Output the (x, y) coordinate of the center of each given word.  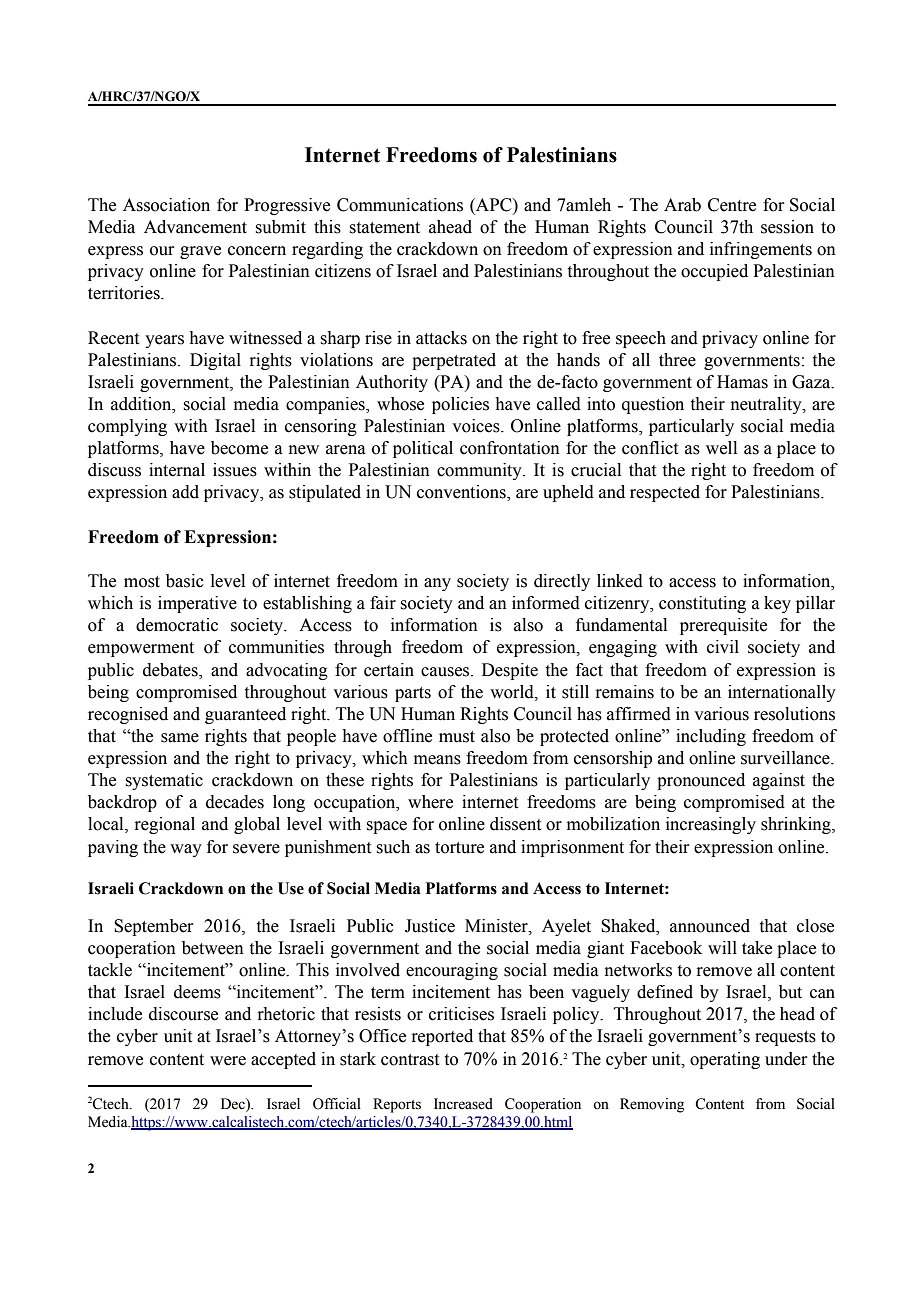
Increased (463, 1104)
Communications (400, 205)
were (228, 1061)
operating (725, 1060)
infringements (761, 250)
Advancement (195, 227)
